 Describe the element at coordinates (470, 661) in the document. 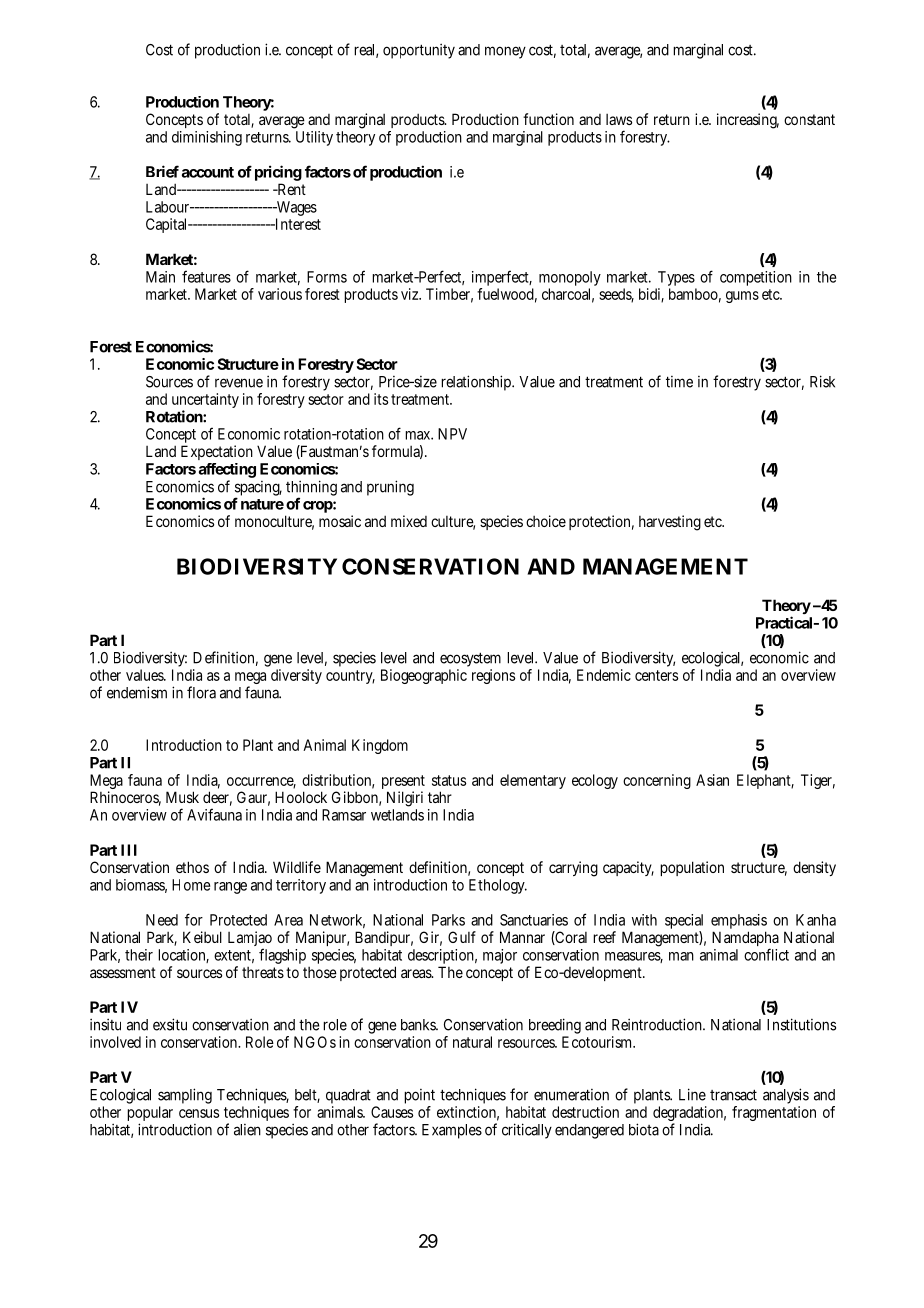

I see `ecosystem` at that location.
